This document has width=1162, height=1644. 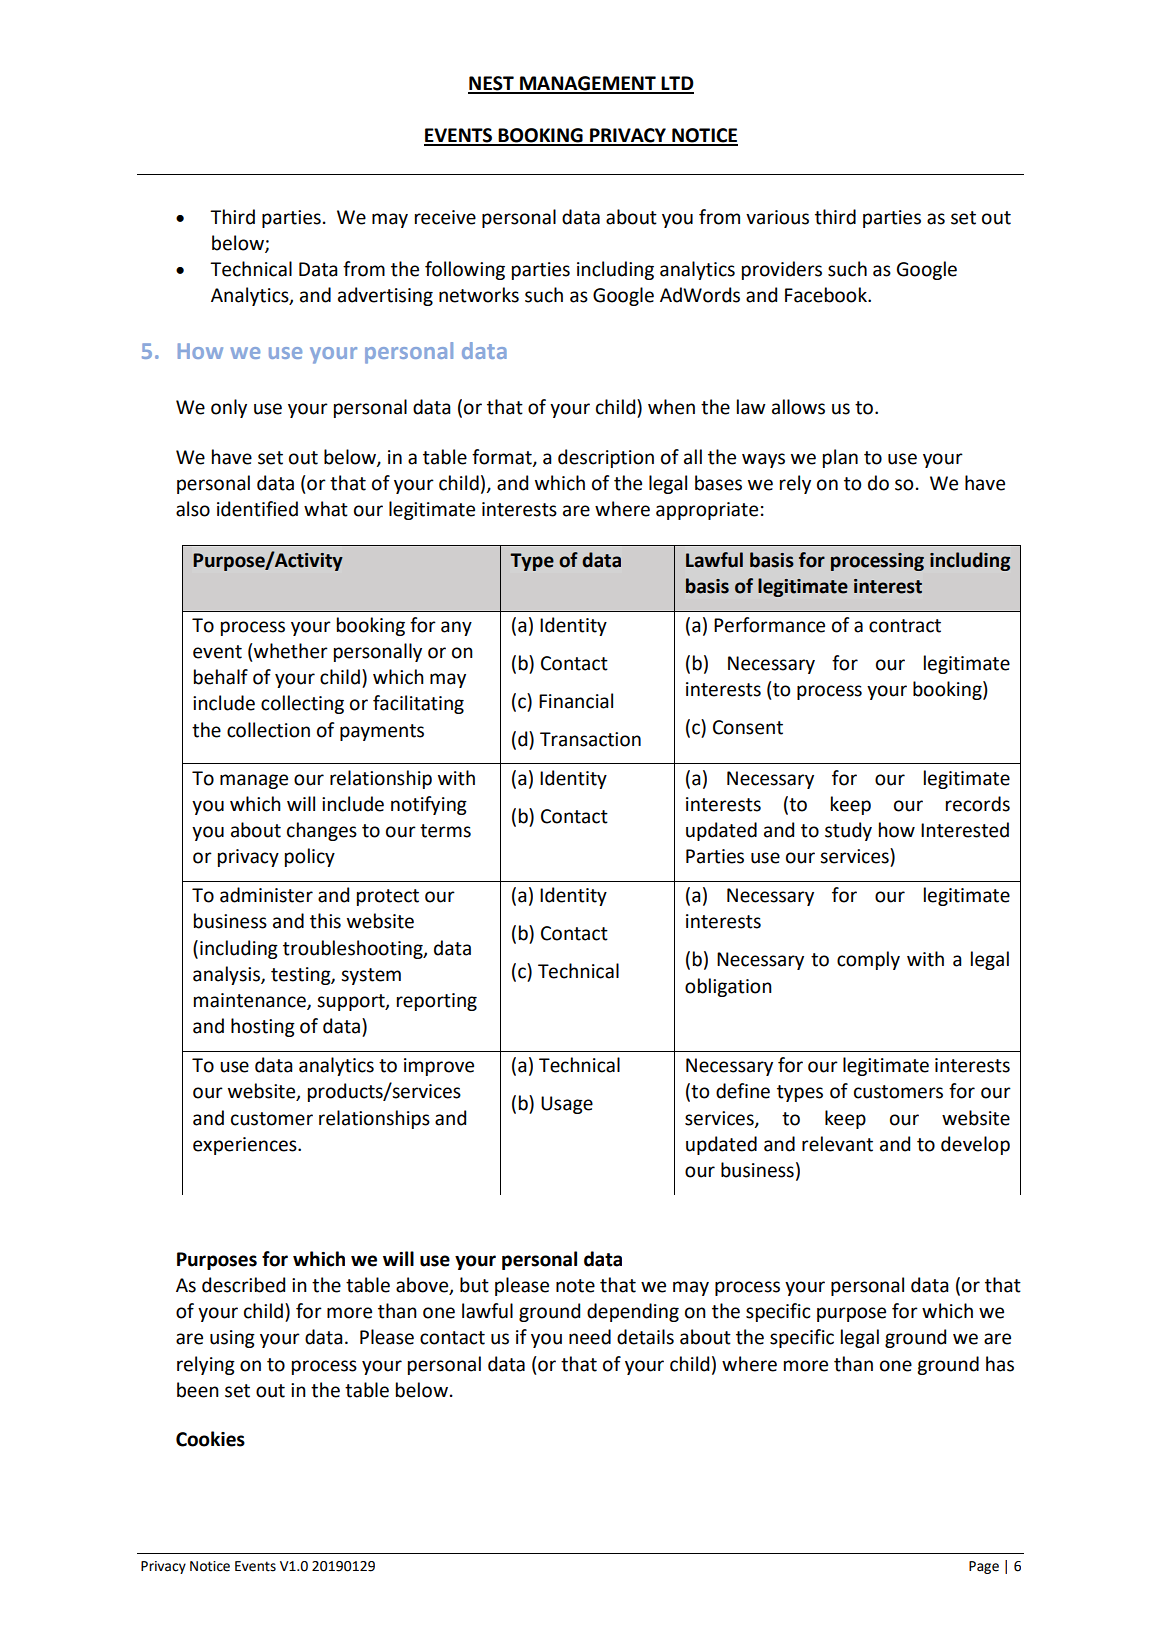 I want to click on relevant, so click(x=837, y=1144).
